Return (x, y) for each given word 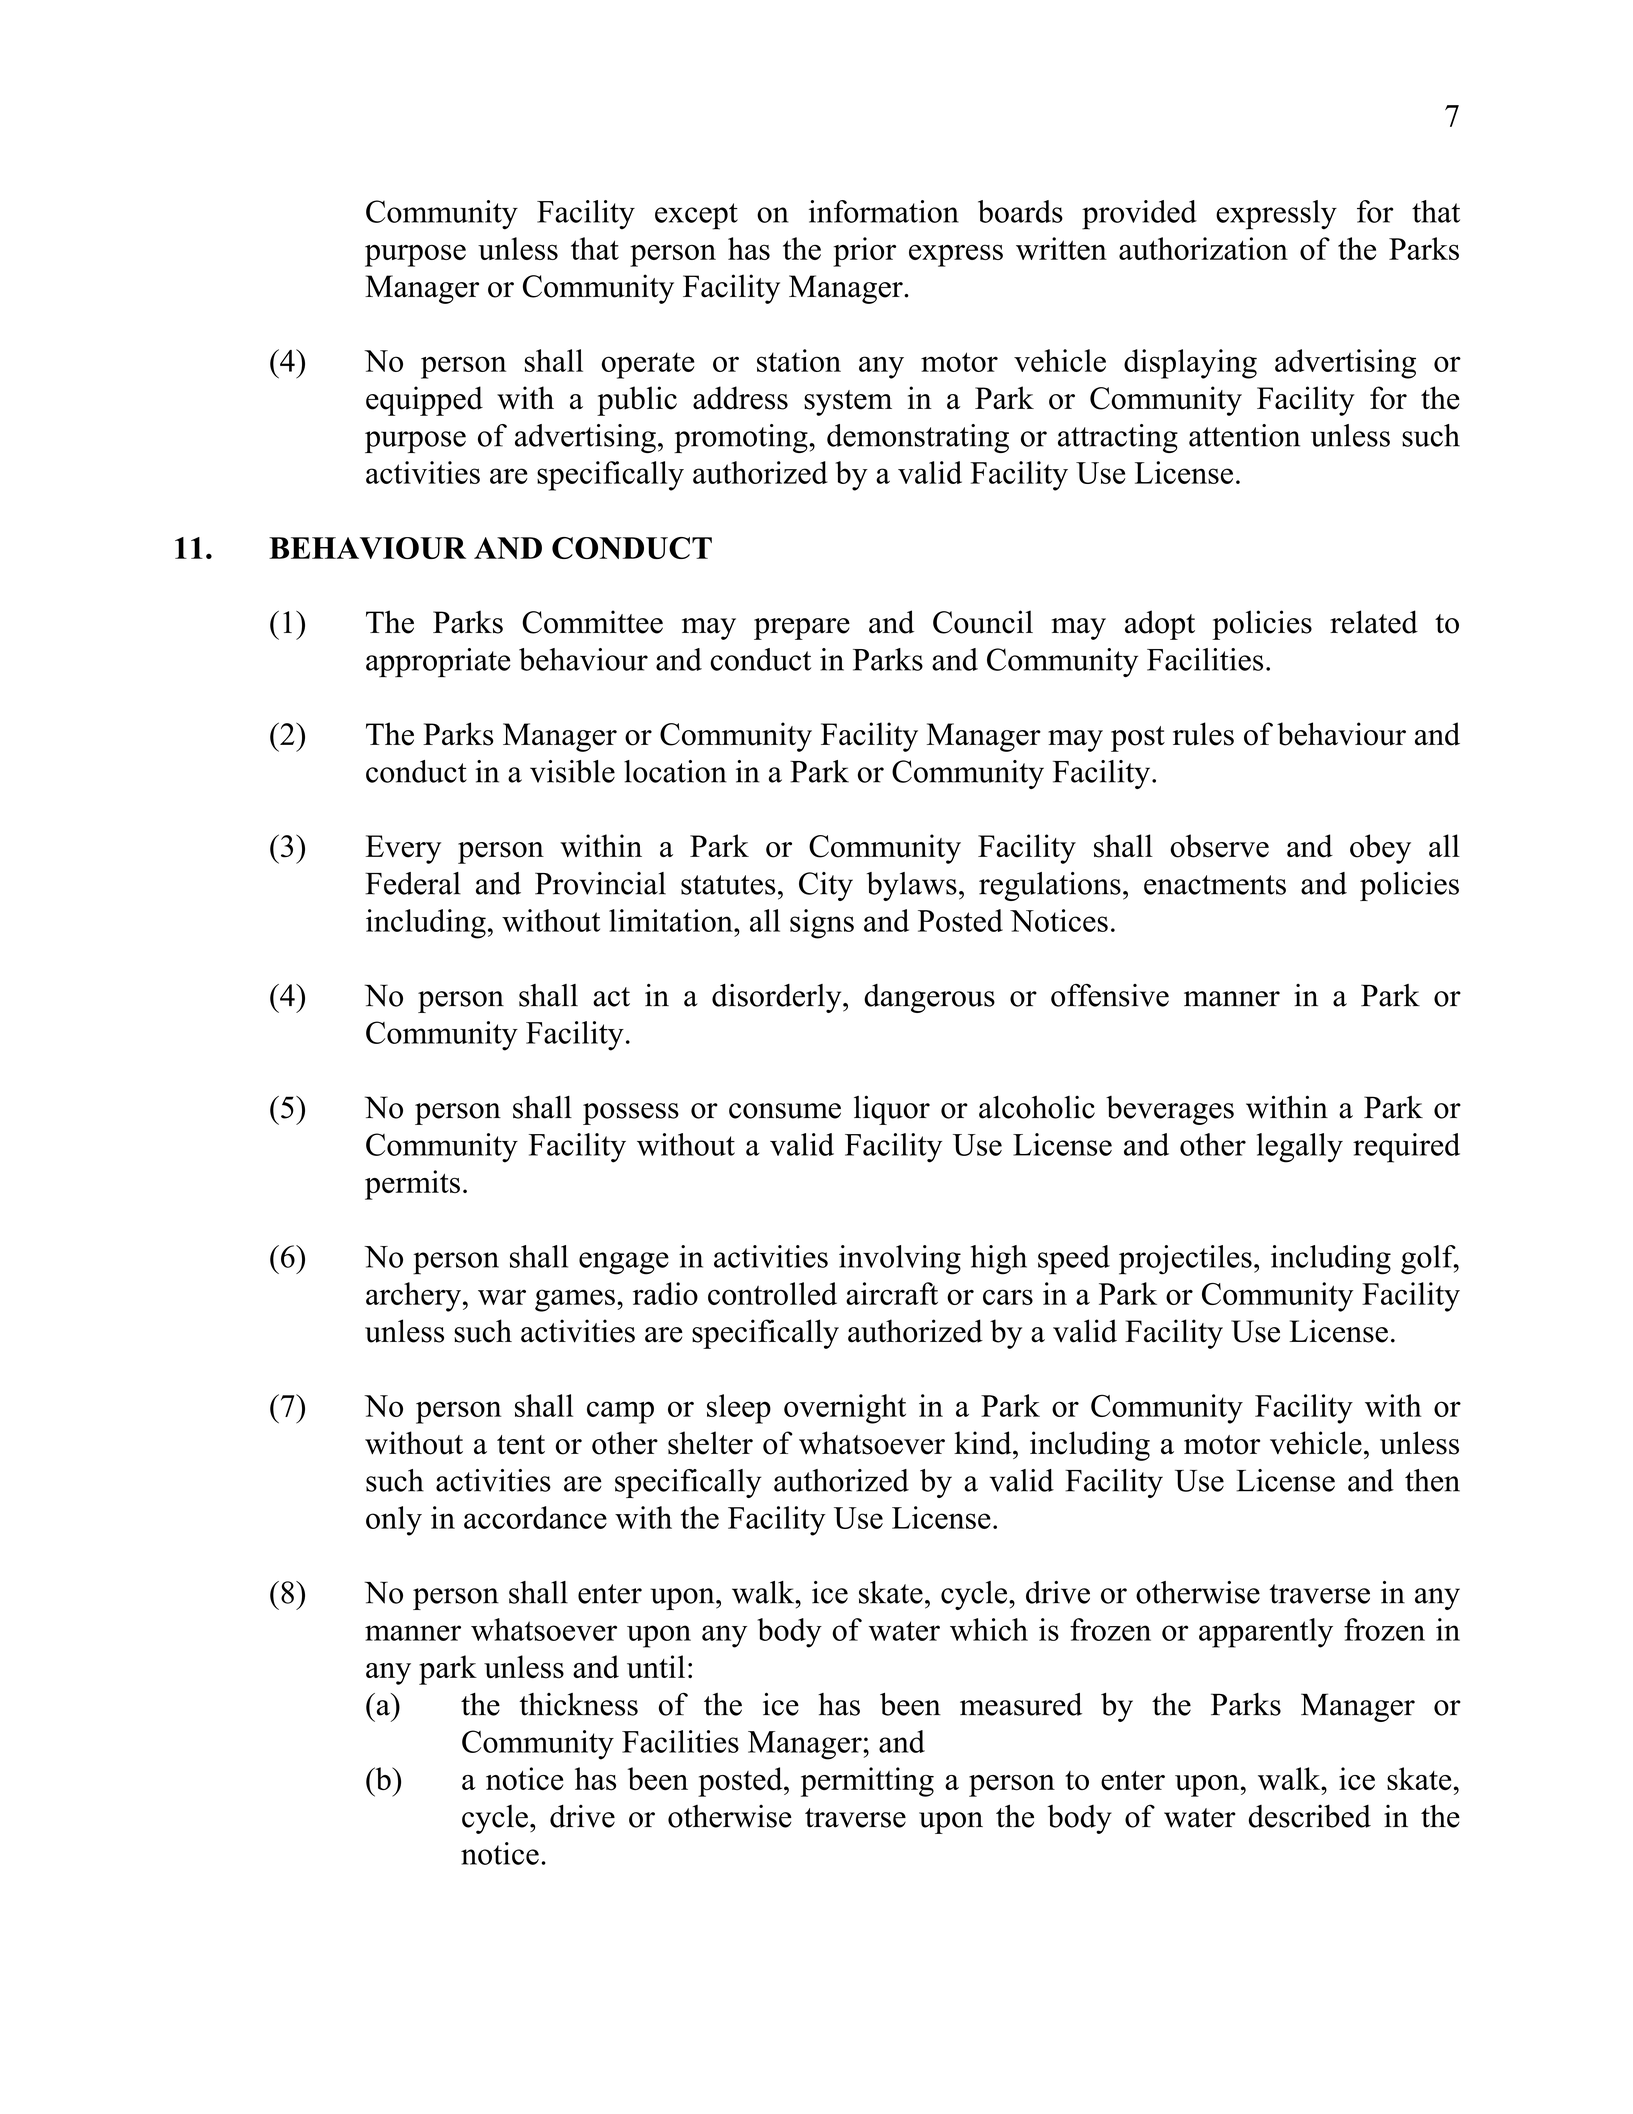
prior (864, 252)
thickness (578, 1704)
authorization (1203, 248)
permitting (867, 1782)
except (696, 216)
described (1310, 1816)
